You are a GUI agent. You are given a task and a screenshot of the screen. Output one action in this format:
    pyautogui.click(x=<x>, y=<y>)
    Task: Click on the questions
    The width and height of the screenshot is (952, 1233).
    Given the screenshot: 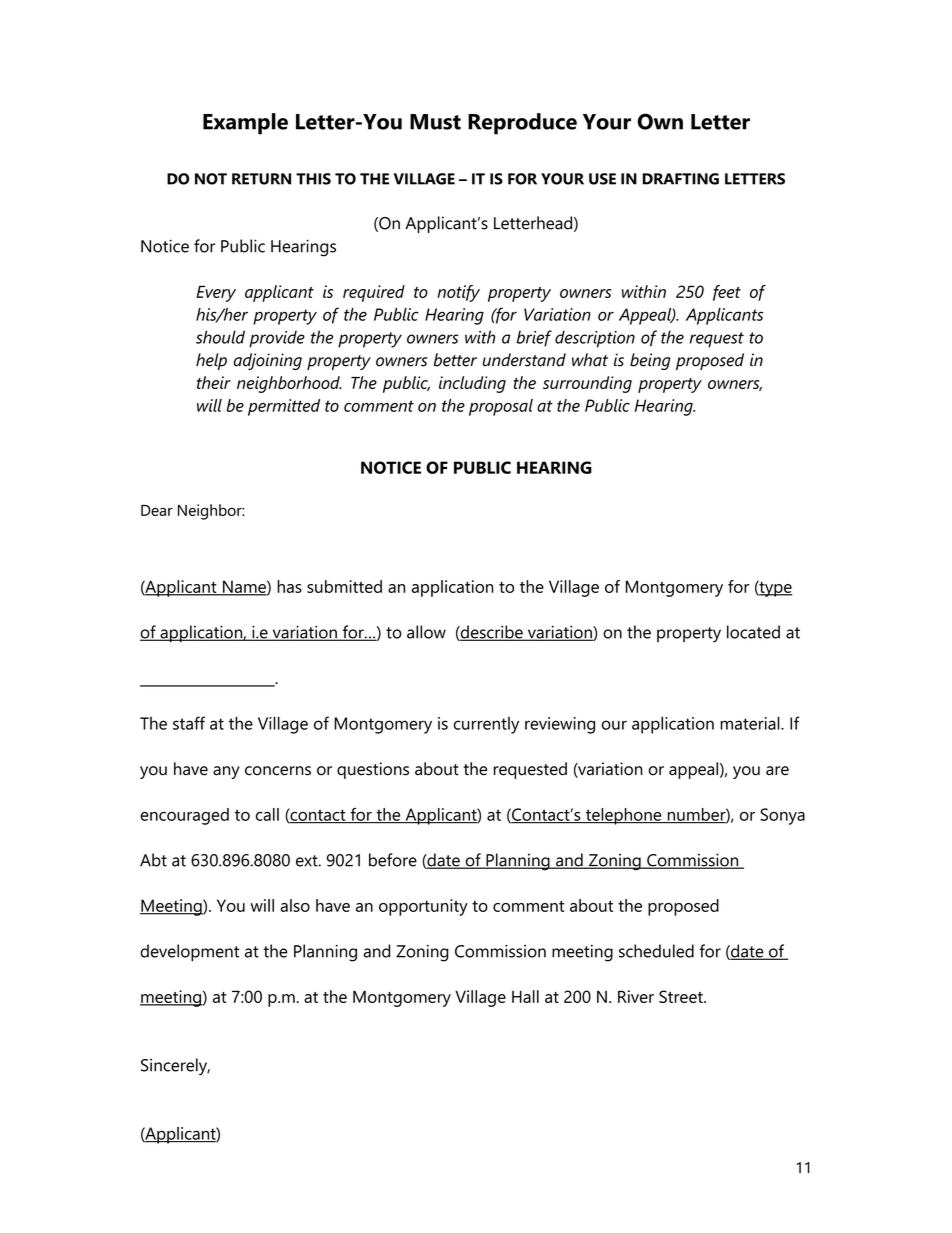 What is the action you would take?
    pyautogui.click(x=373, y=770)
